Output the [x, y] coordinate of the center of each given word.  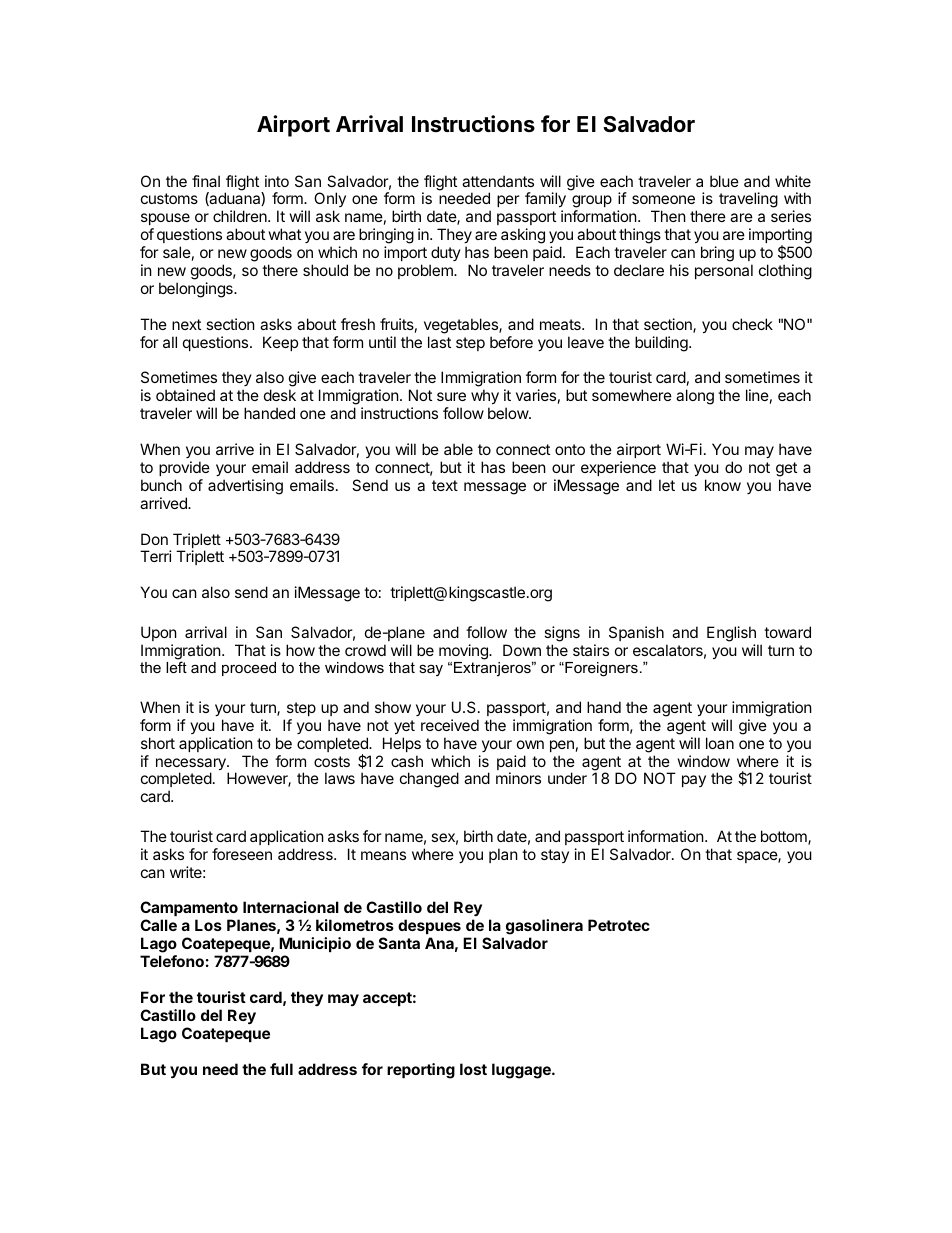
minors [518, 778]
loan [720, 743]
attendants [498, 181]
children [241, 216]
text [445, 485]
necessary [192, 765]
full [281, 1069]
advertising [245, 487]
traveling [748, 200]
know [723, 485]
